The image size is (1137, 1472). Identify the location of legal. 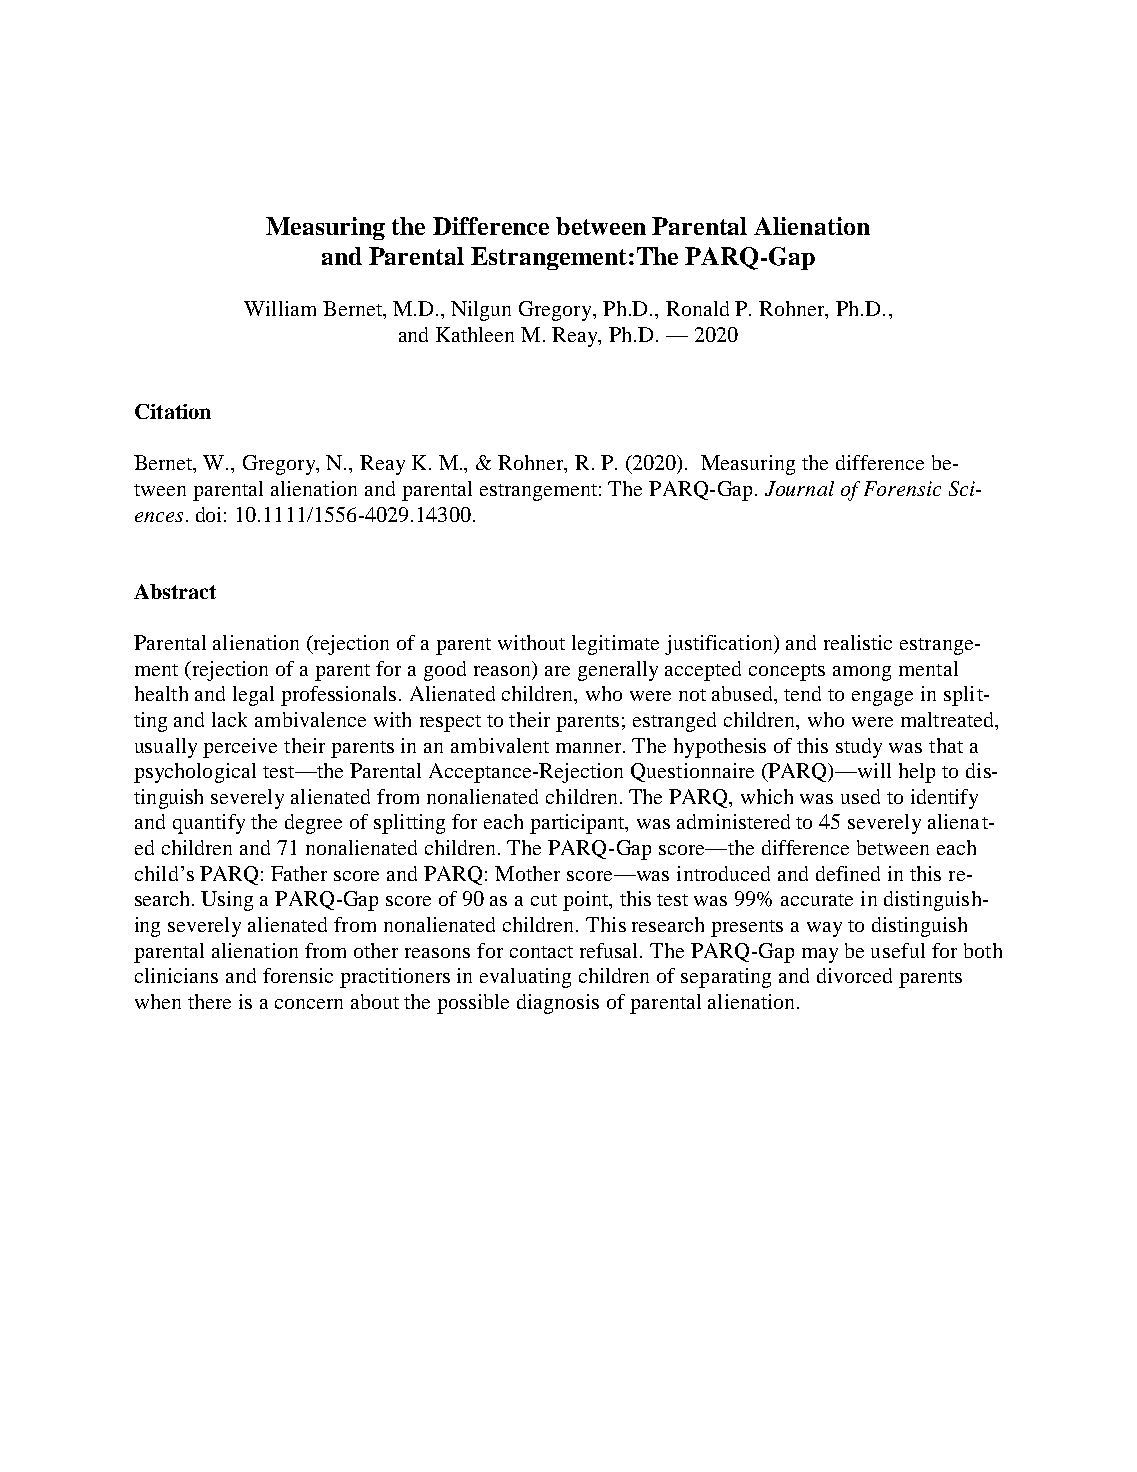
(253, 696).
